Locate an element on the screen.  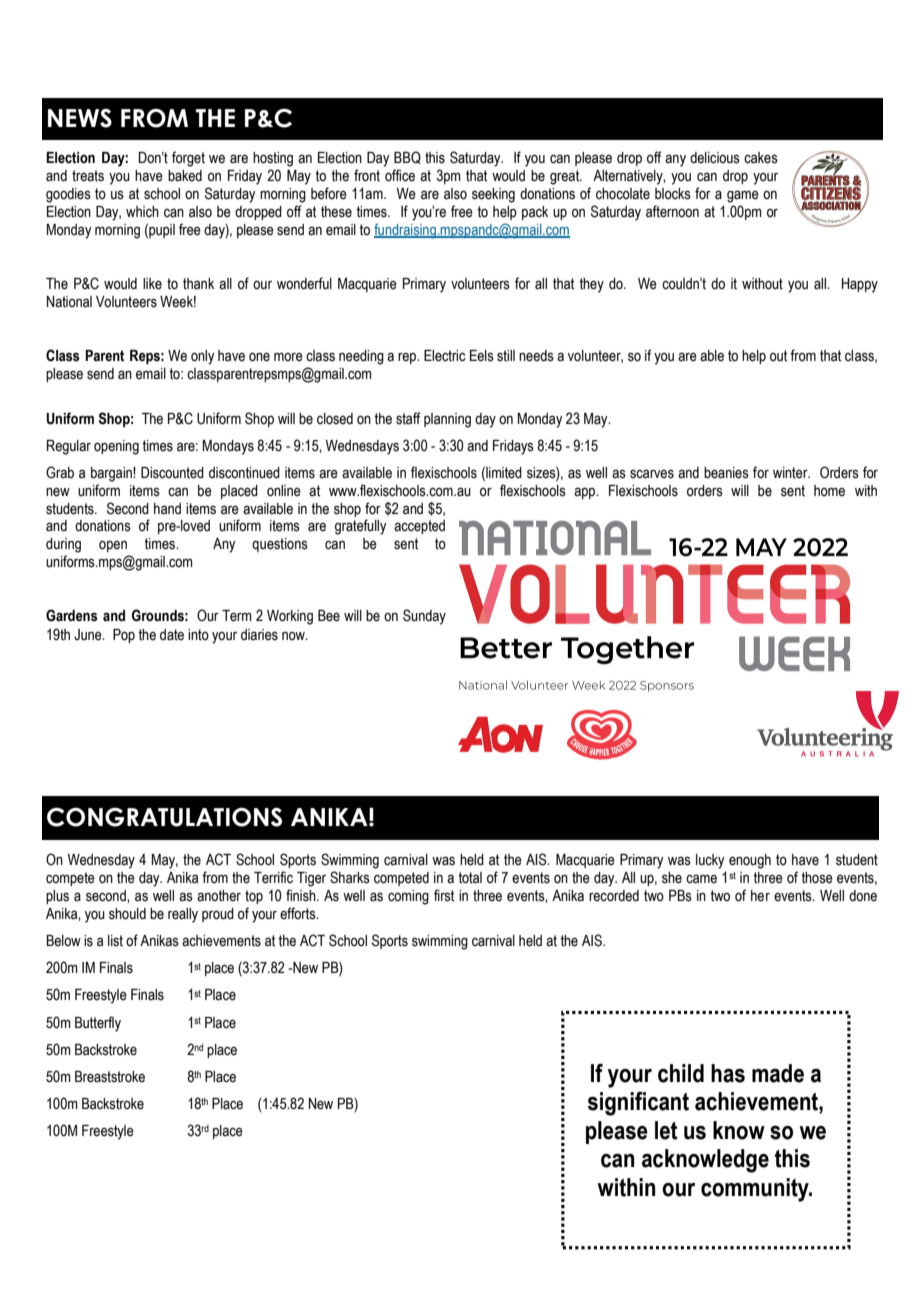
Sunday is located at coordinates (424, 617).
